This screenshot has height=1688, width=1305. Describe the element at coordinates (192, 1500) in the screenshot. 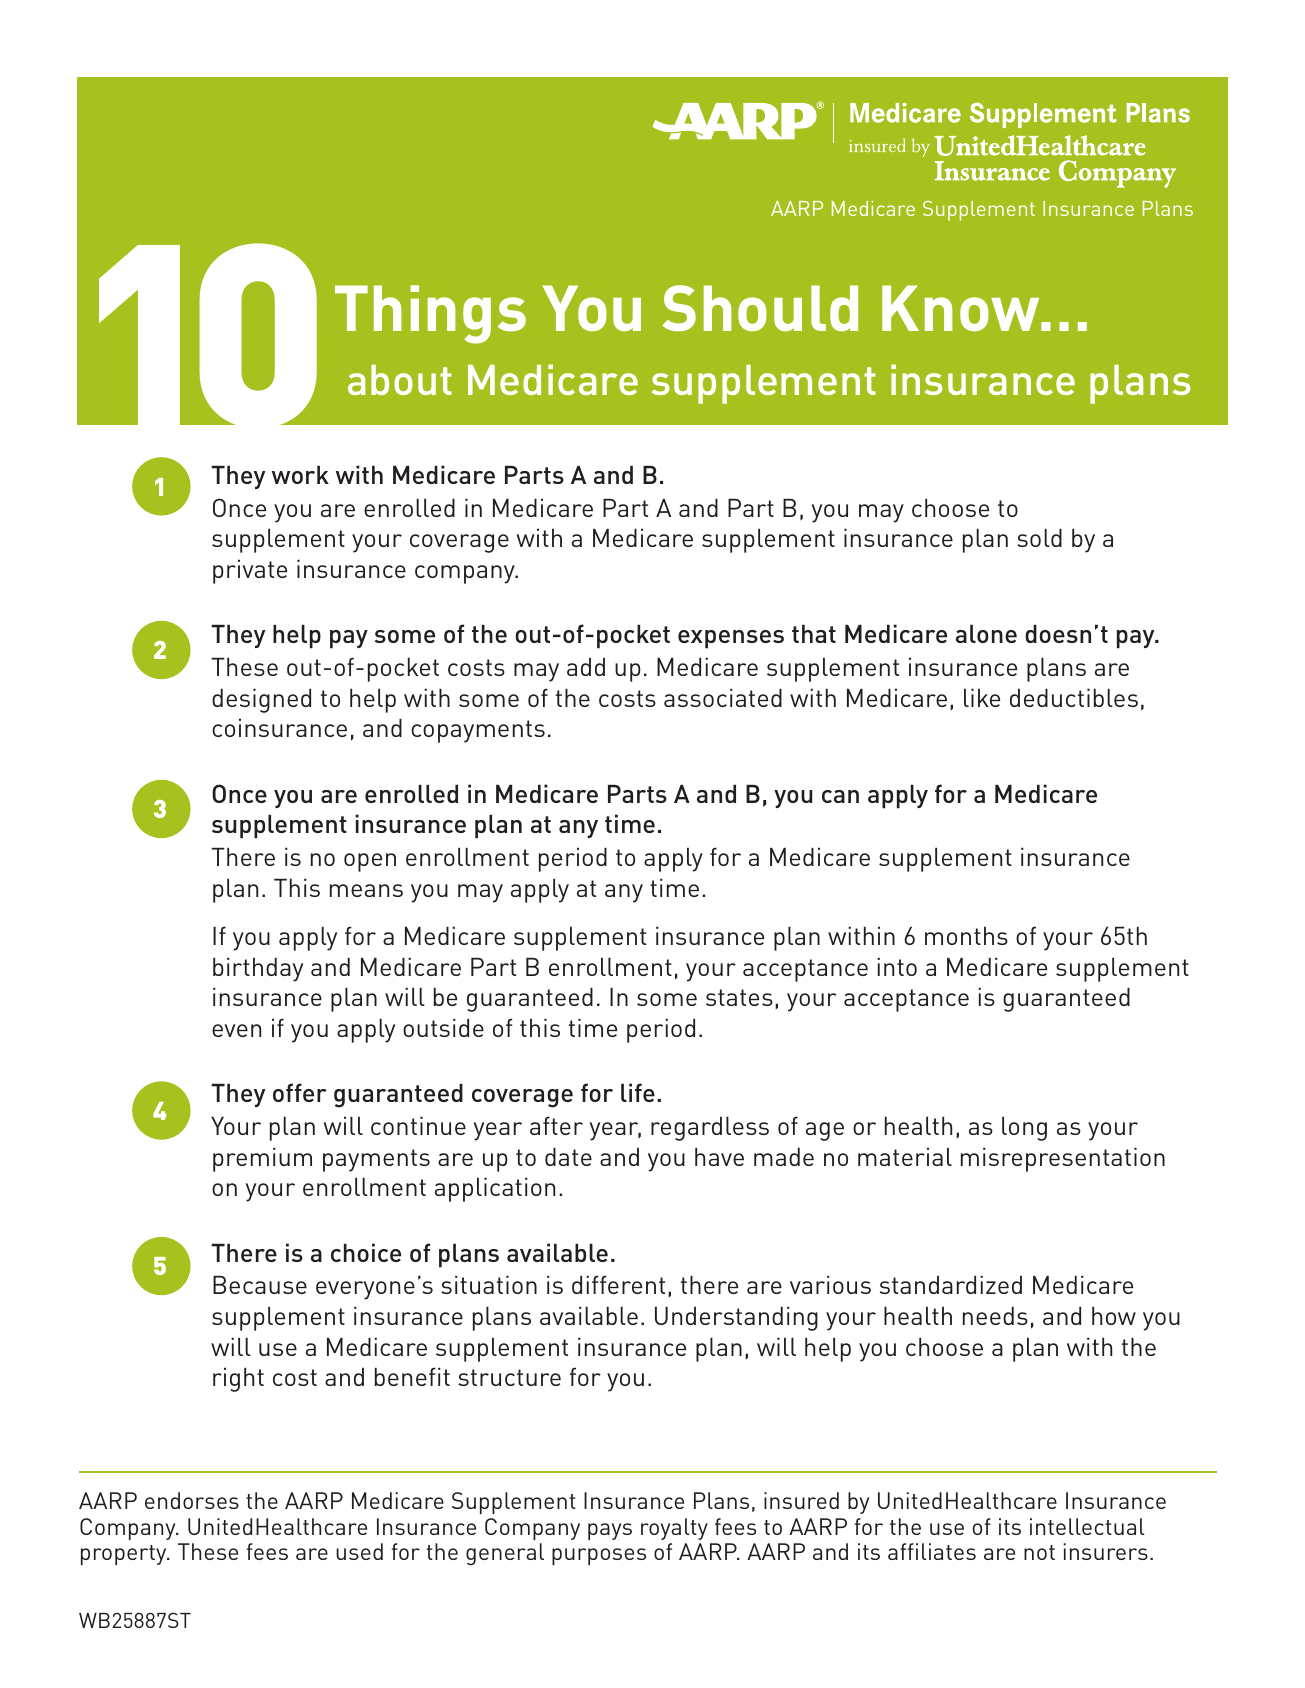

I see `endorses` at that location.
